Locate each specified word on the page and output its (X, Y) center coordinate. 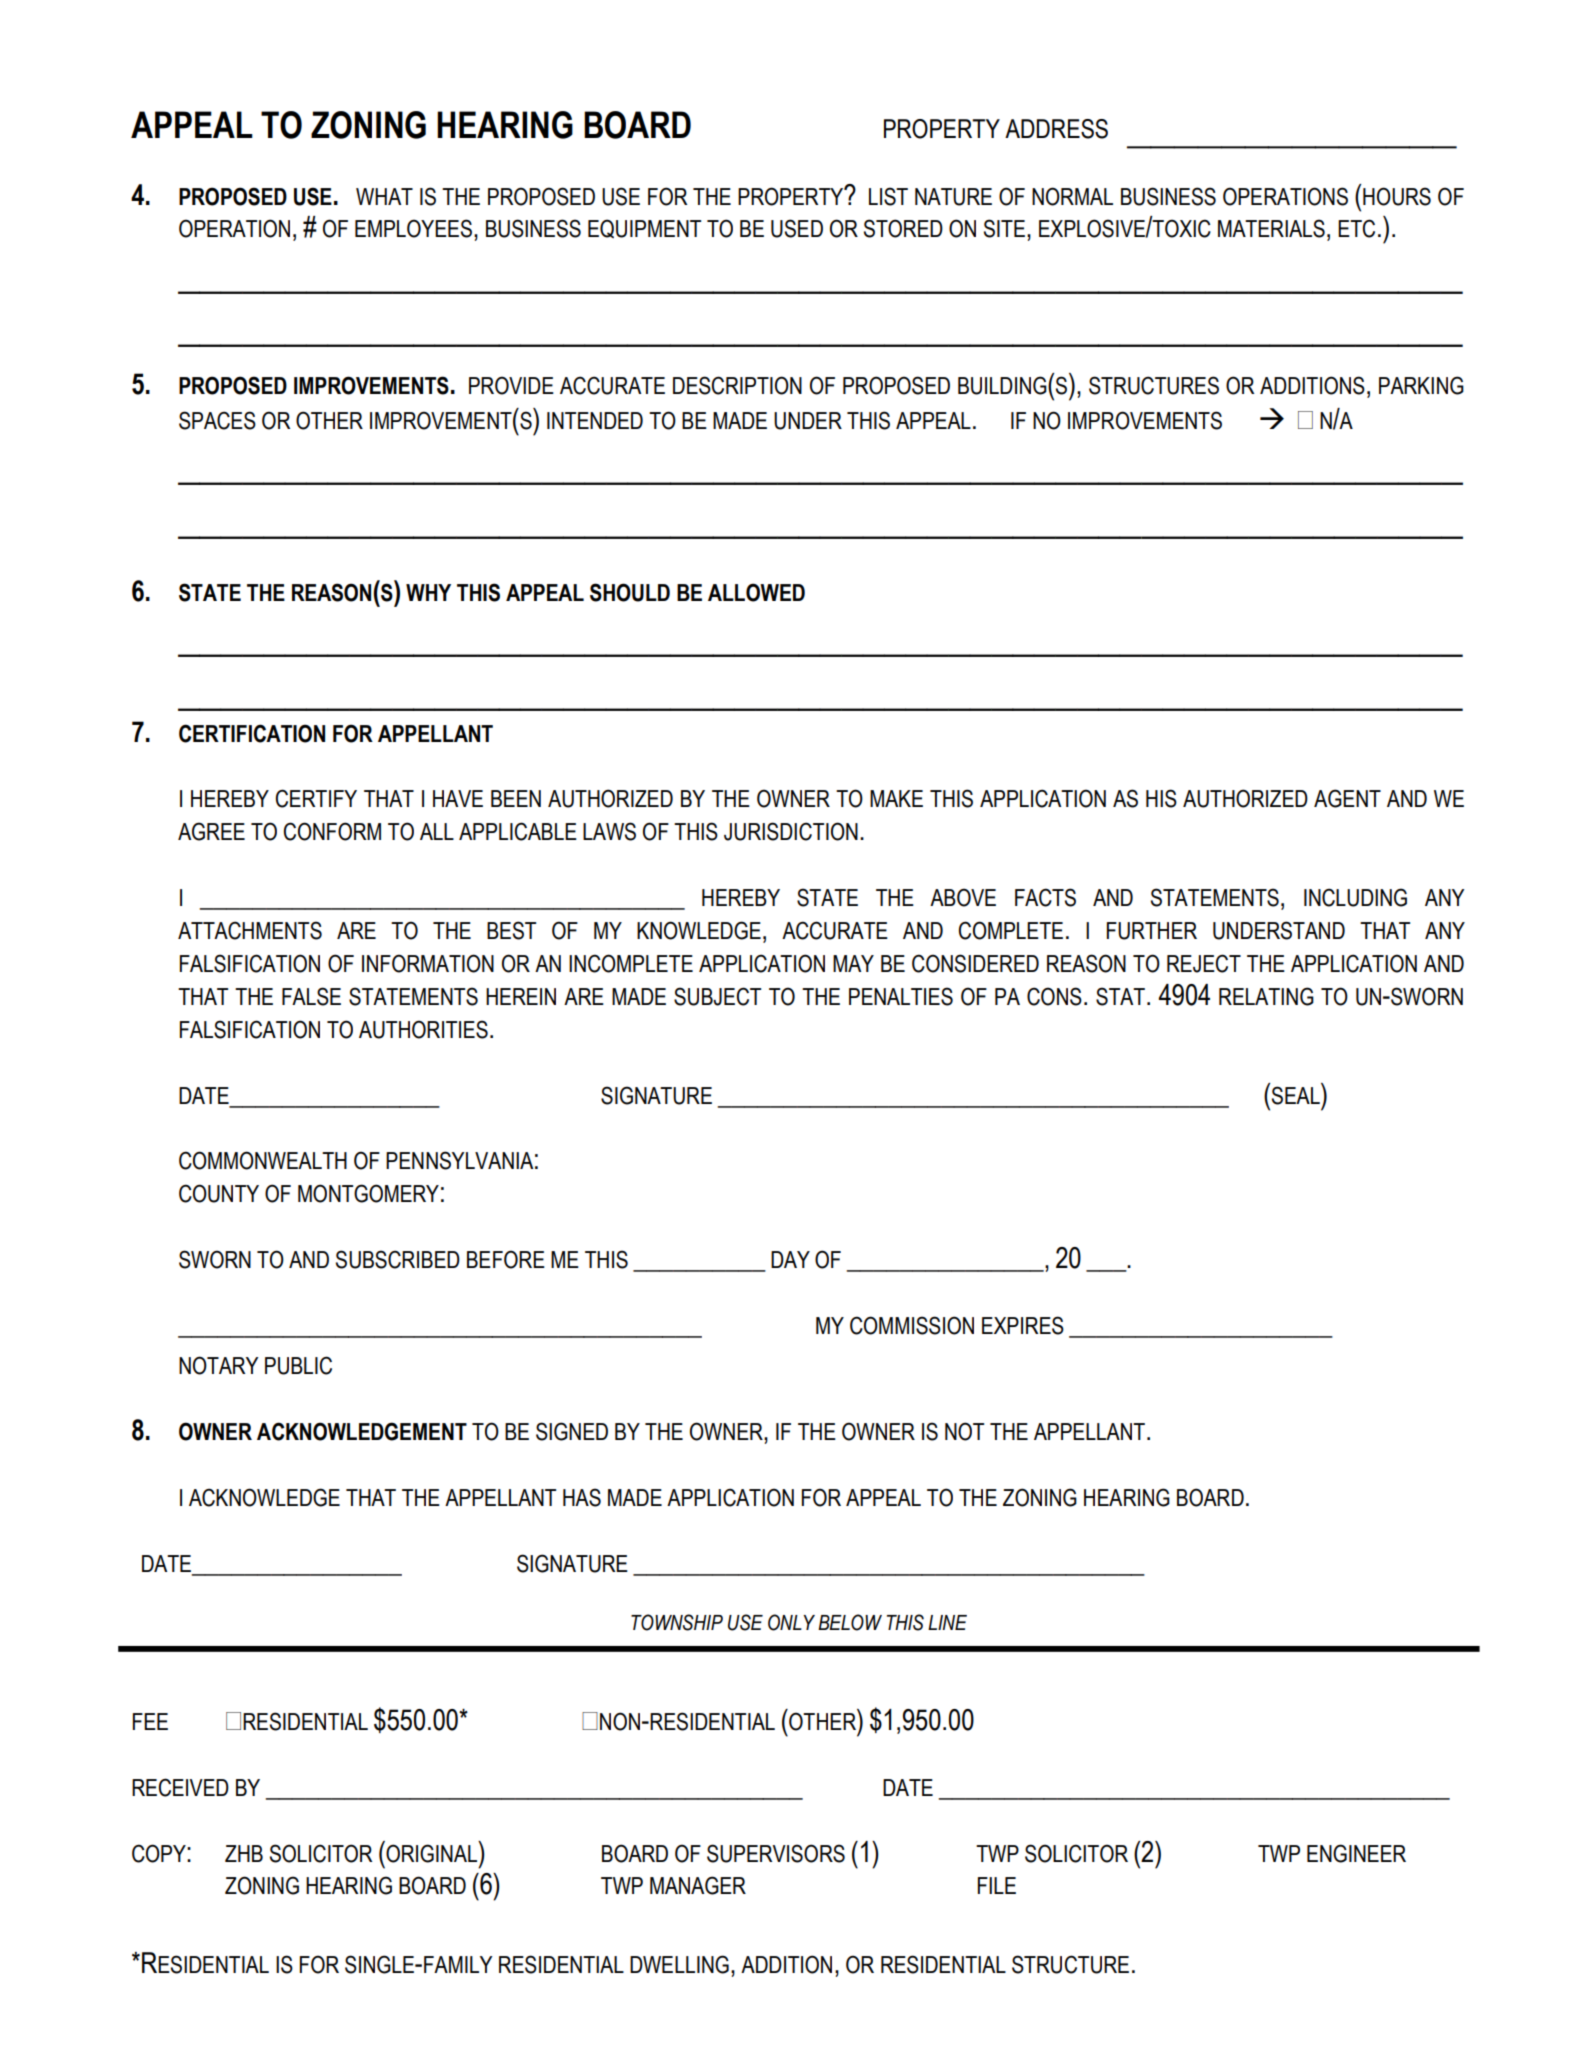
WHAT (384, 196)
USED (797, 228)
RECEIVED (180, 1787)
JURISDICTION (791, 831)
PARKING (1421, 385)
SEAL (1297, 1094)
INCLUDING (1355, 897)
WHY (428, 592)
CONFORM (332, 831)
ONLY (791, 1622)
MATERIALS (1271, 228)
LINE (947, 1622)
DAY (790, 1259)
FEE (150, 1721)
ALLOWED (756, 592)
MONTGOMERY (368, 1193)
